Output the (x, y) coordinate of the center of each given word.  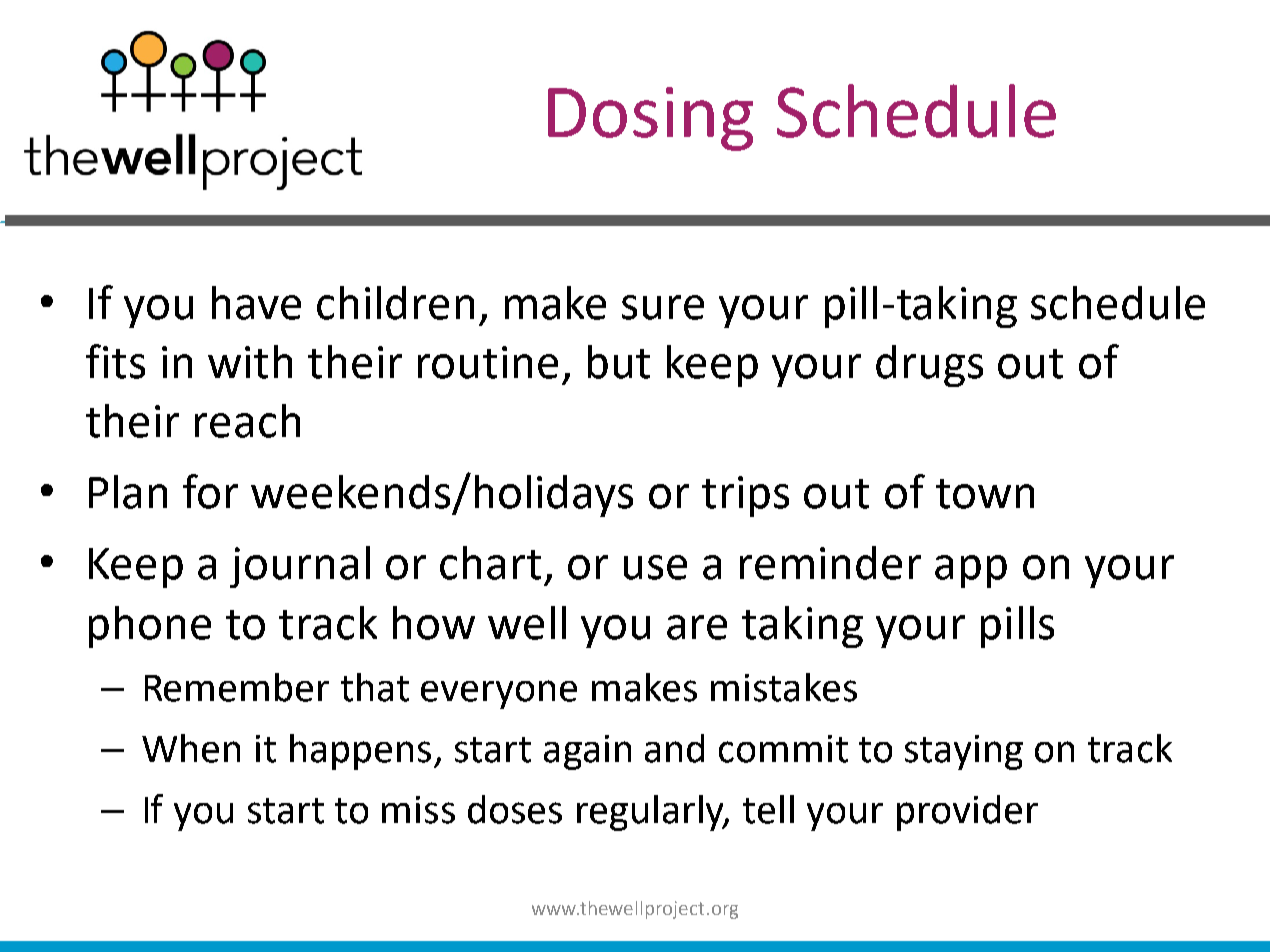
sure (663, 307)
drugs (929, 366)
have (256, 303)
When (191, 748)
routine (488, 362)
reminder (830, 563)
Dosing (650, 119)
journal (300, 567)
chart (490, 563)
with (250, 362)
